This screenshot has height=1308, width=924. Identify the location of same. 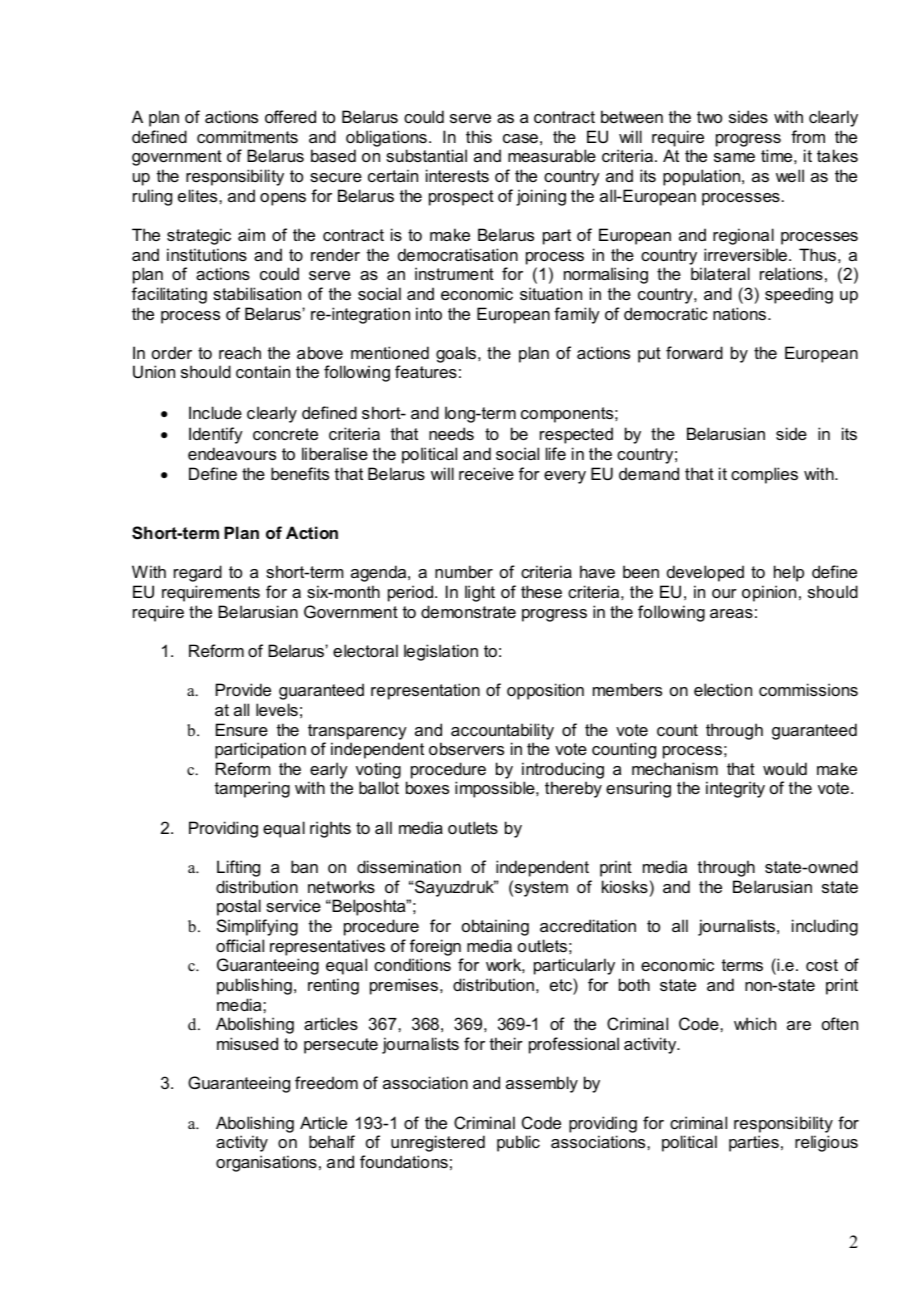
(734, 157).
